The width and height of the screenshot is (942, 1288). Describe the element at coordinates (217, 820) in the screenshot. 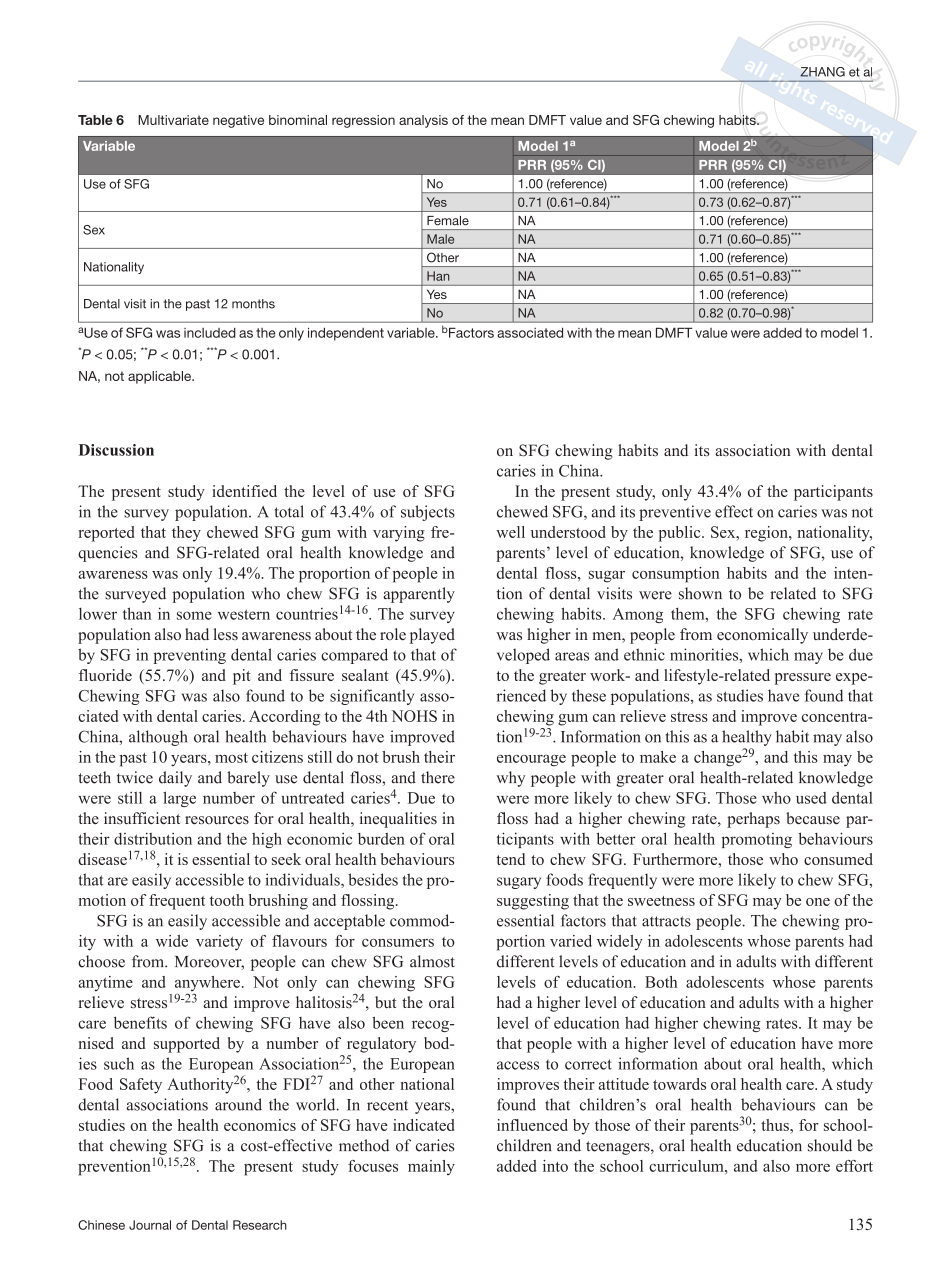

I see `resources` at that location.
